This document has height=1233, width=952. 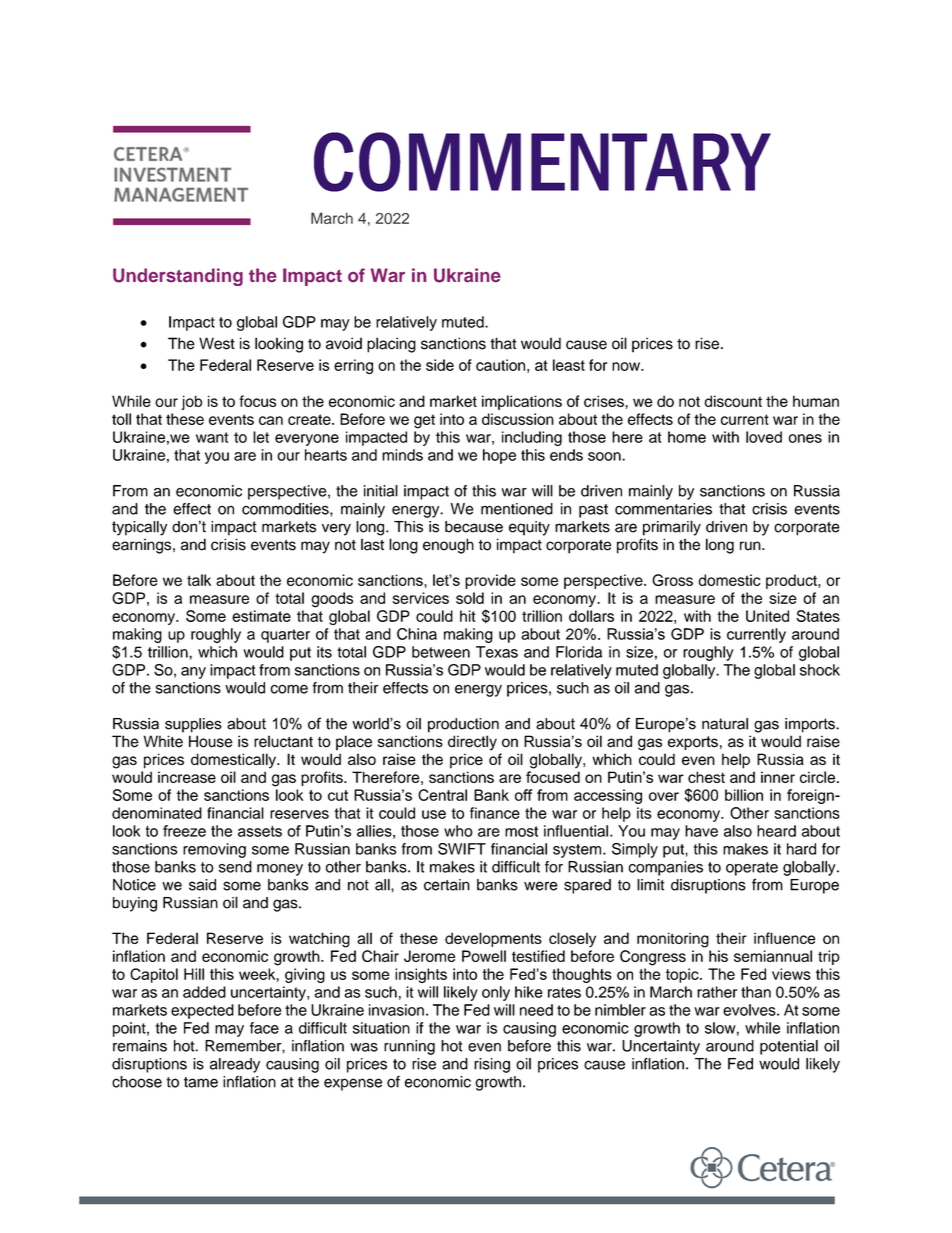 I want to click on least, so click(x=569, y=365).
